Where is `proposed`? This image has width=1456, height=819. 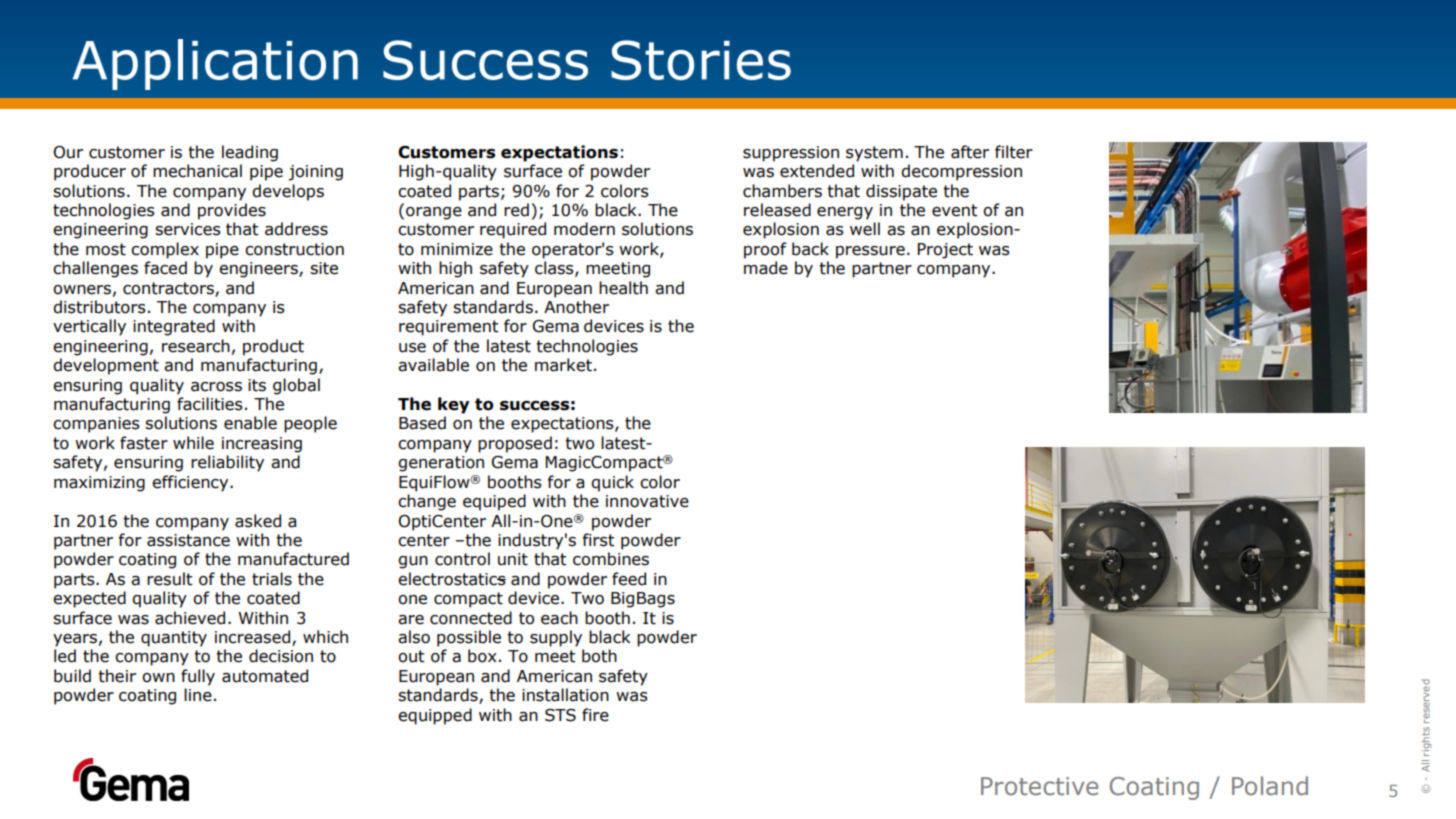 proposed is located at coordinates (515, 444).
